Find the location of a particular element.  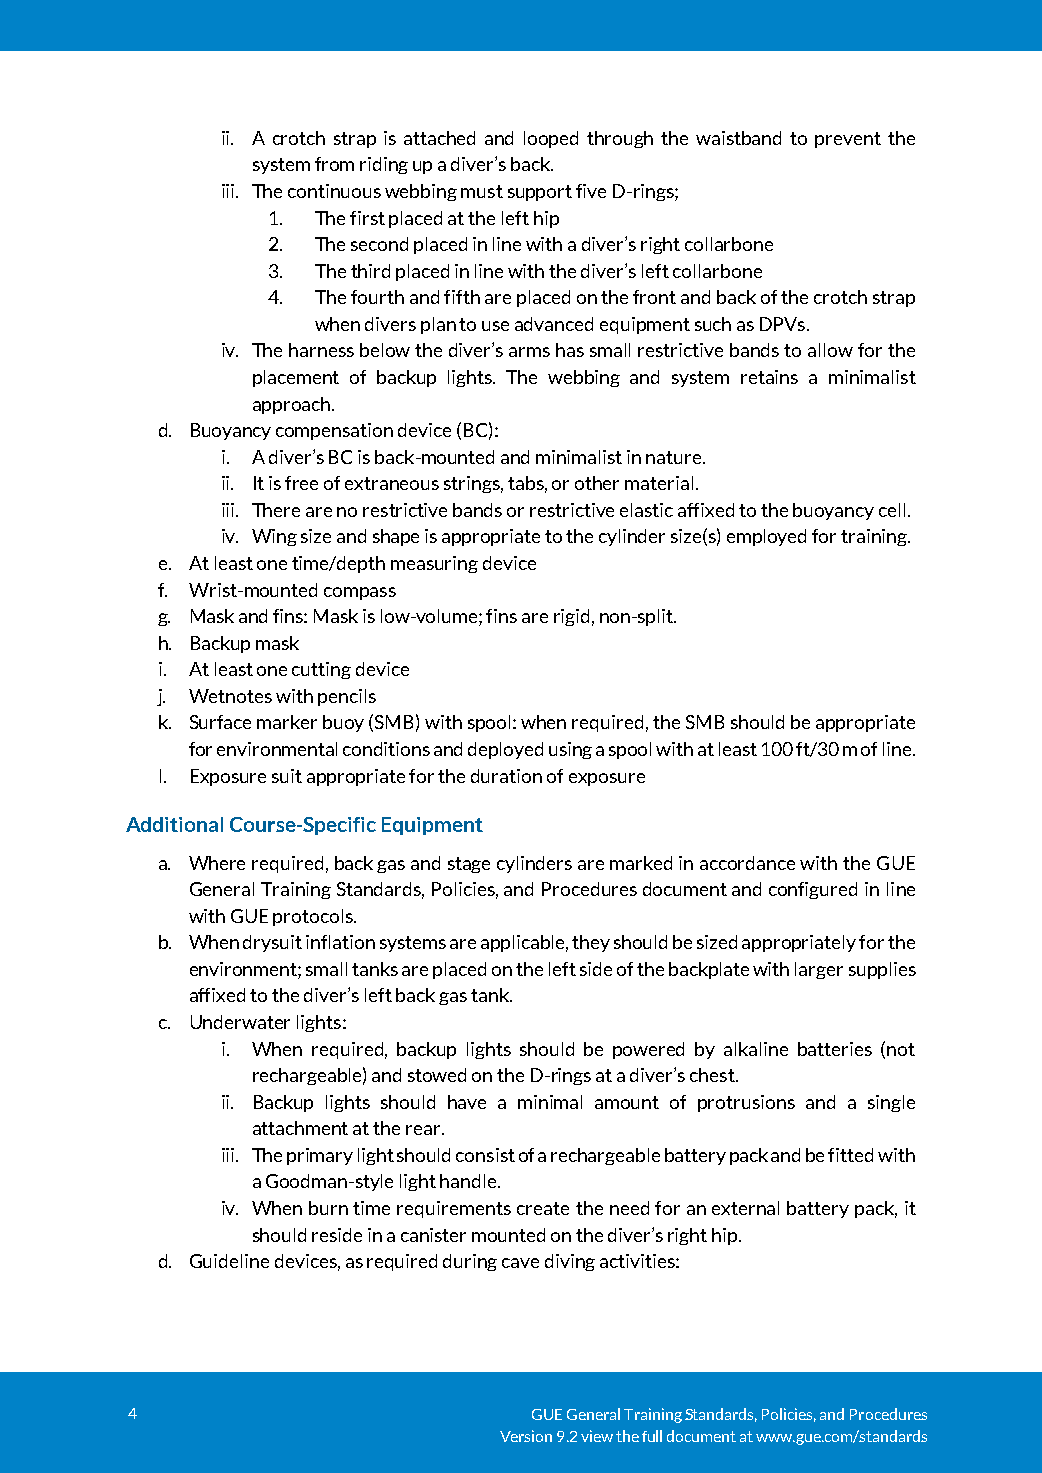

burn is located at coordinates (328, 1208).
